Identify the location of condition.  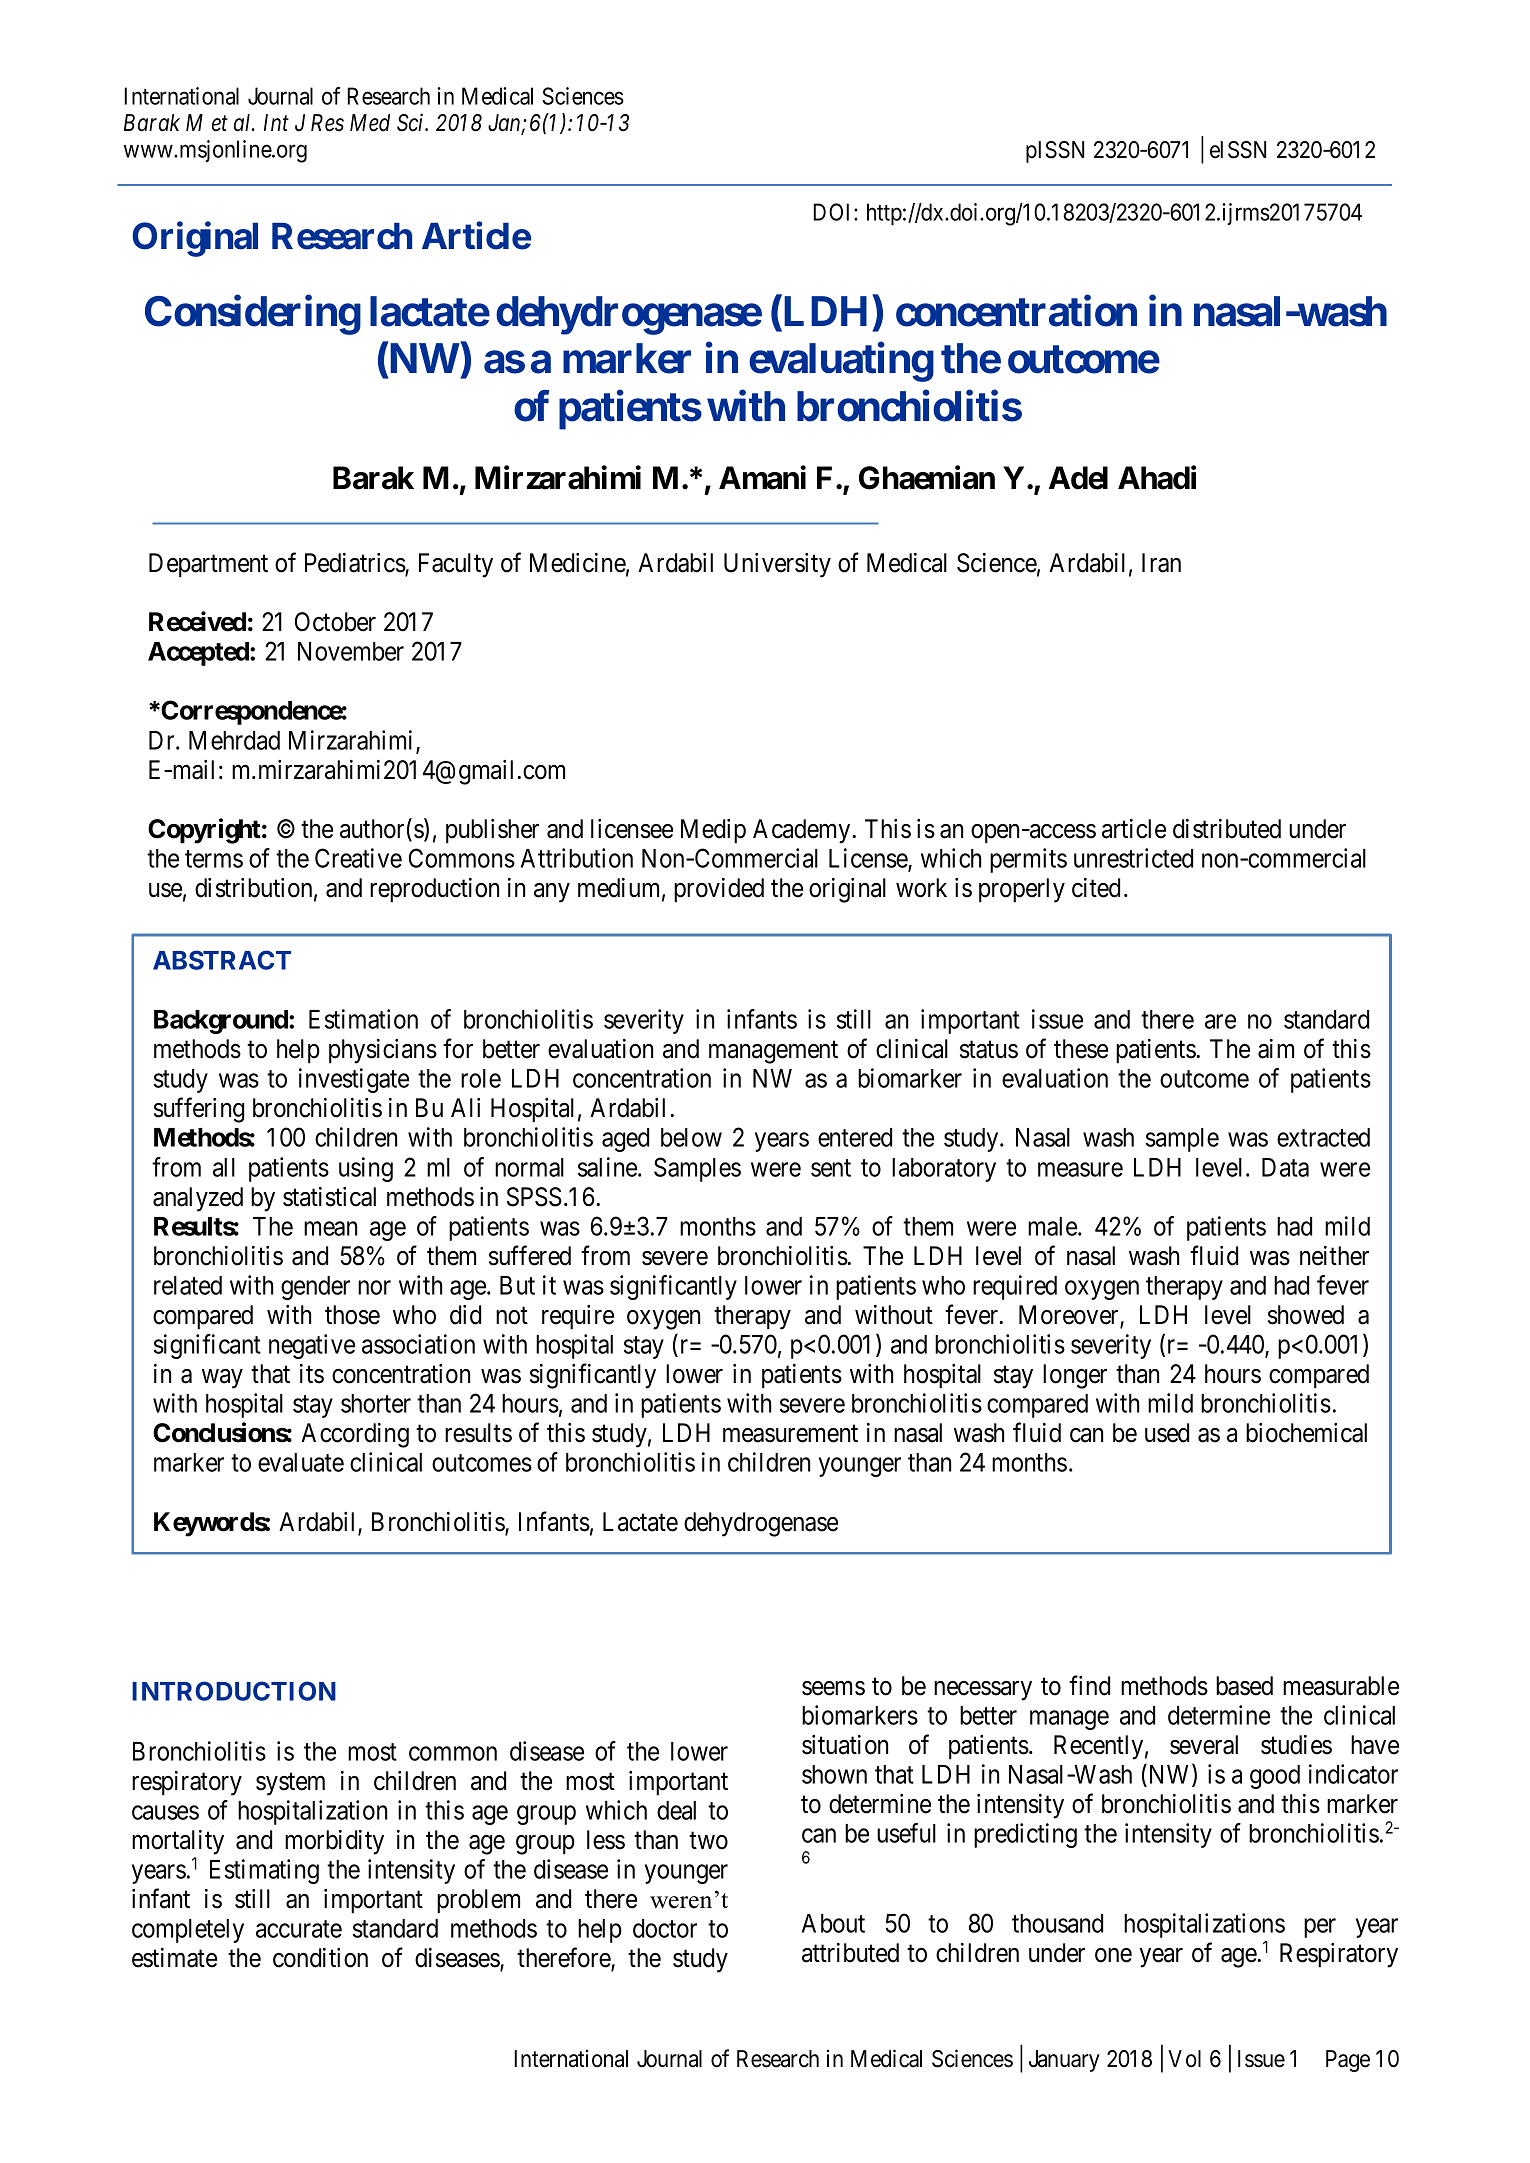
(320, 1958).
